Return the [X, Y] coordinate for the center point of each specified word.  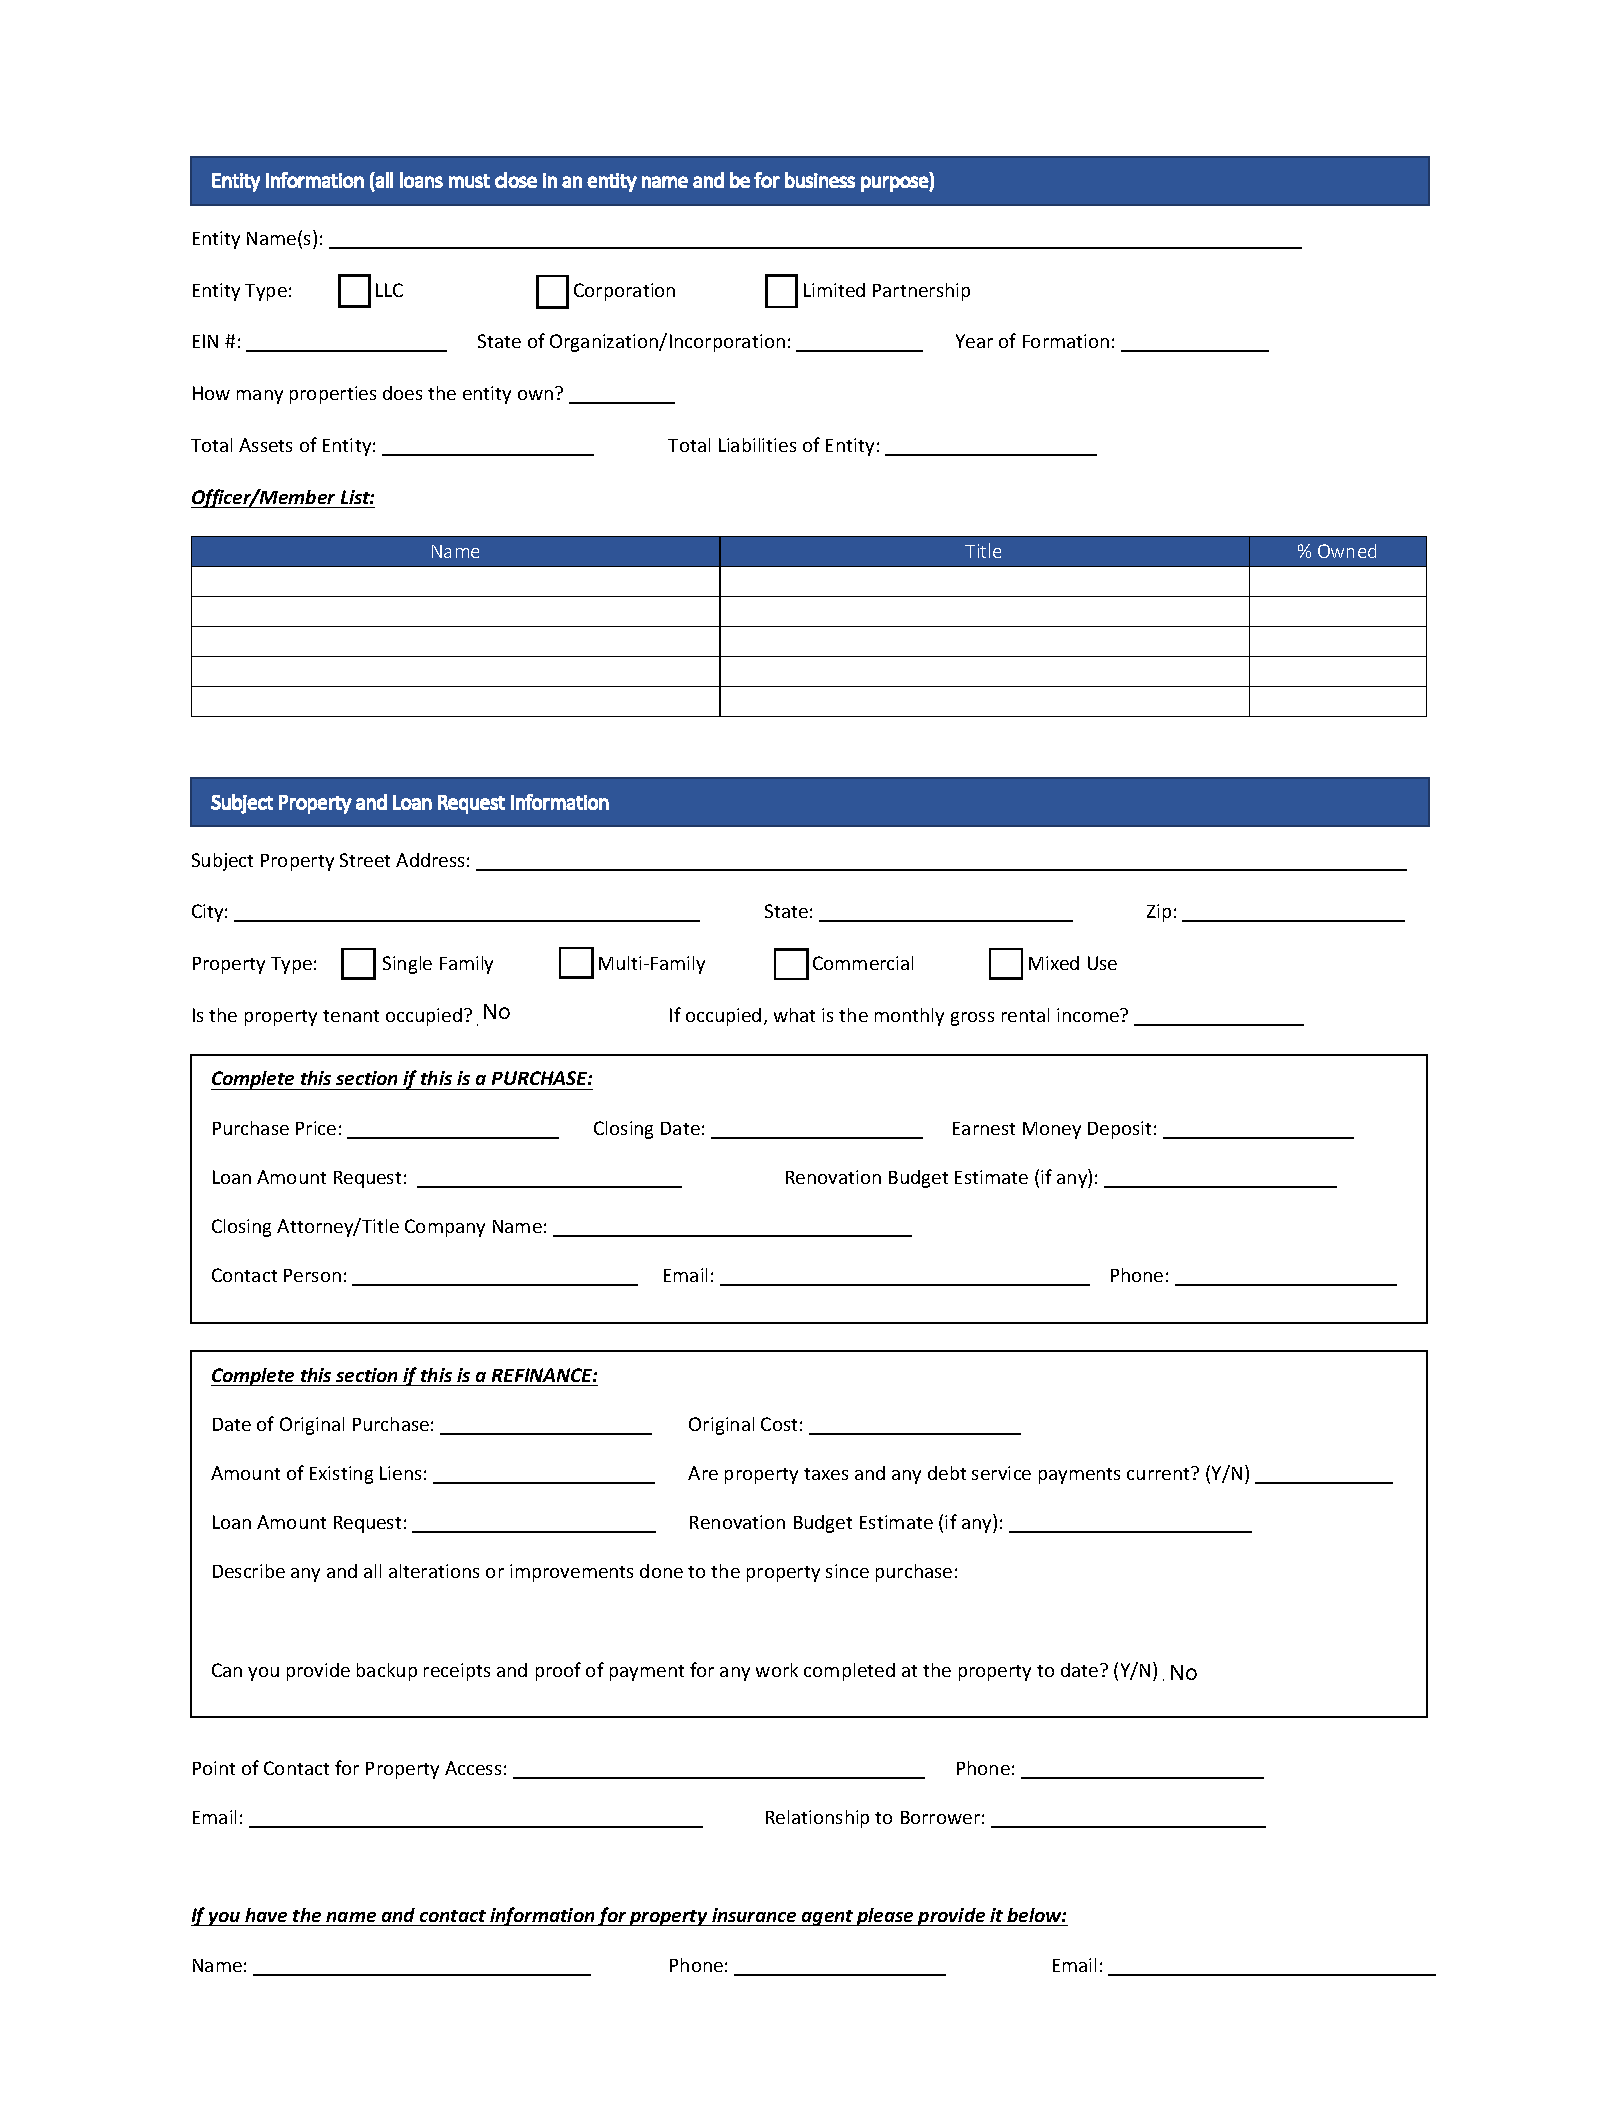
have [266, 1915]
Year [974, 341]
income [1089, 1015]
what [794, 1015]
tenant [351, 1016]
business [820, 180]
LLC [389, 290]
